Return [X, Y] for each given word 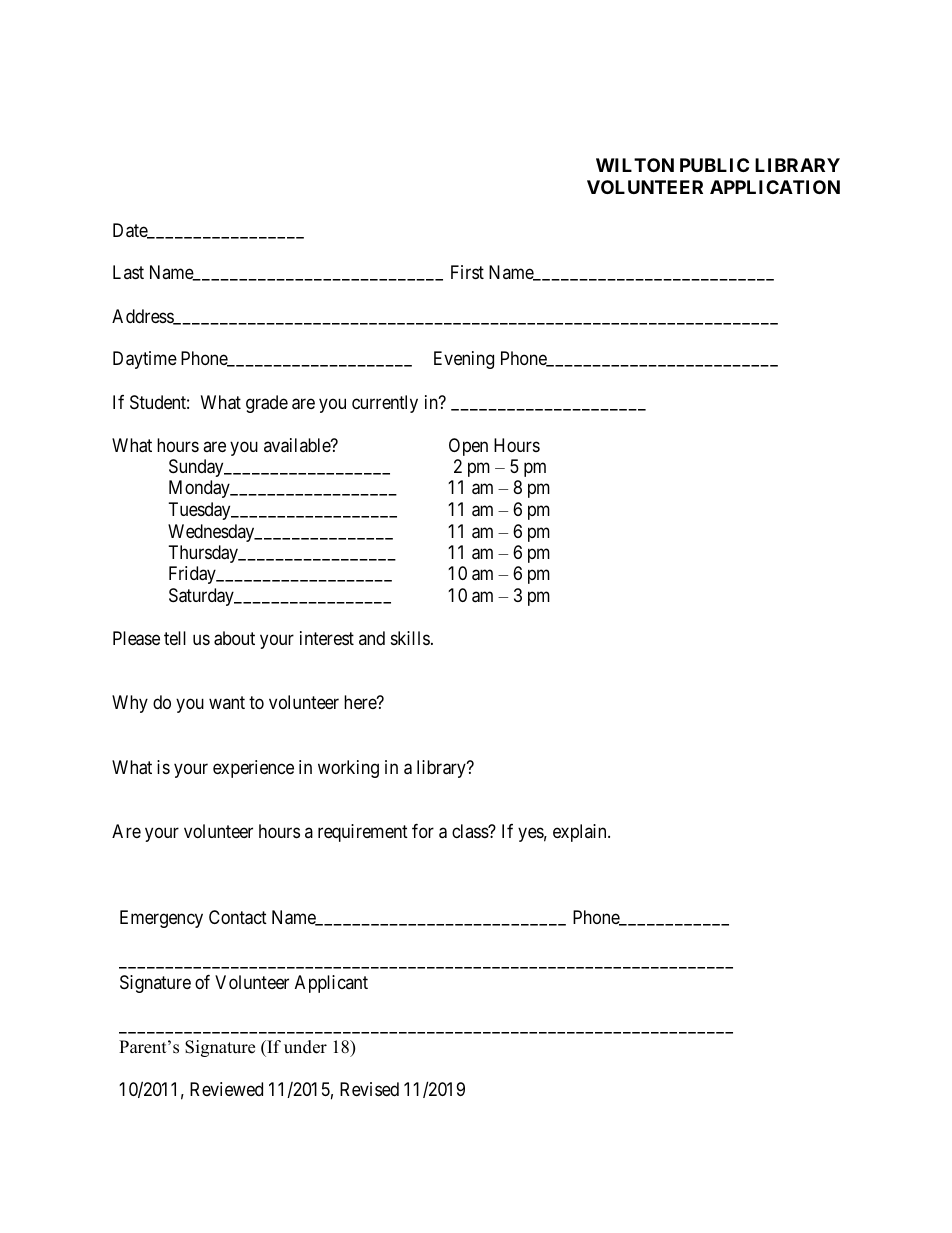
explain [581, 833]
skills [410, 638]
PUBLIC [714, 165]
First [467, 272]
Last [128, 272]
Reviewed [226, 1089]
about [234, 638]
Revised [369, 1089]
